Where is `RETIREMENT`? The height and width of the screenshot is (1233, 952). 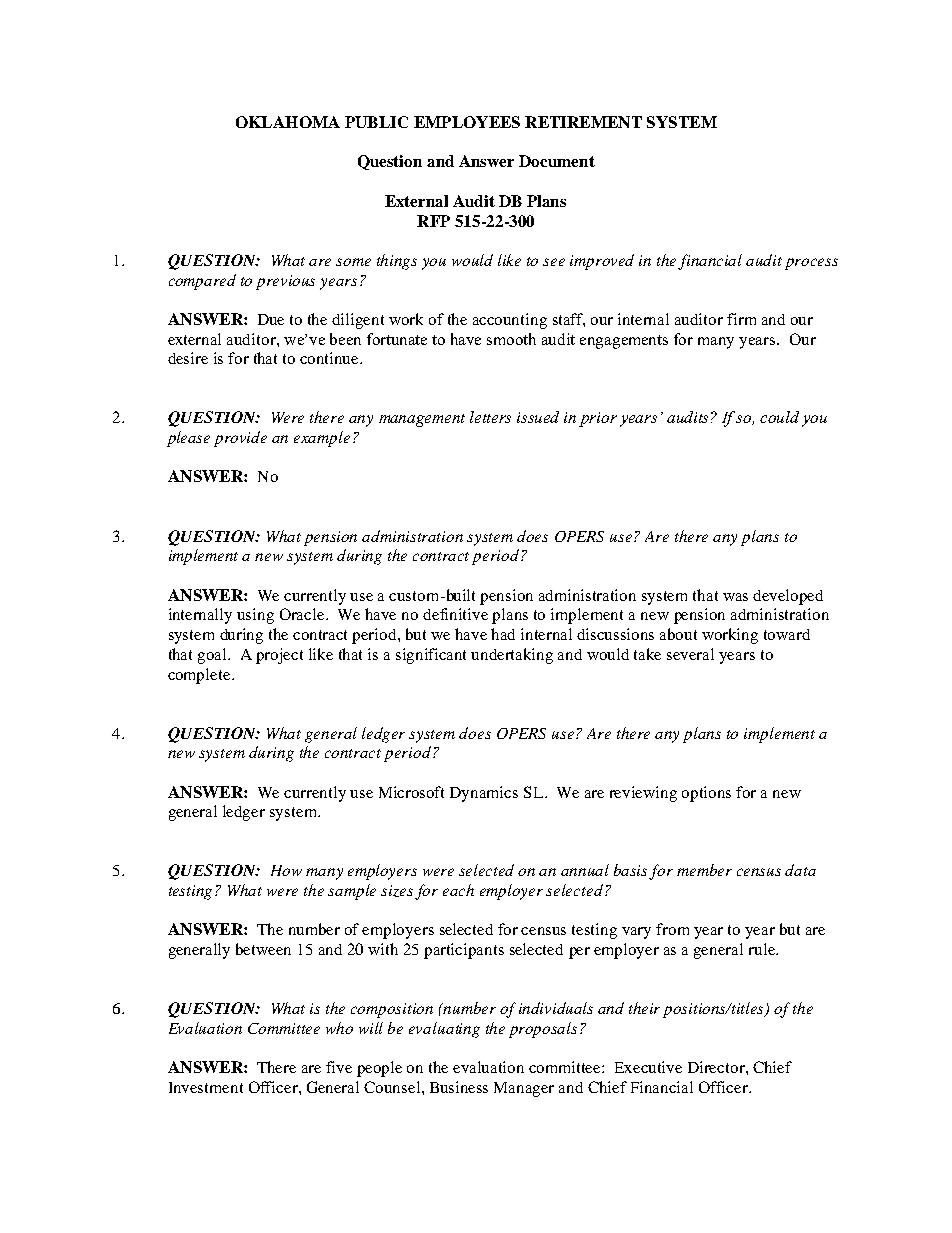
RETIREMENT is located at coordinates (583, 122).
